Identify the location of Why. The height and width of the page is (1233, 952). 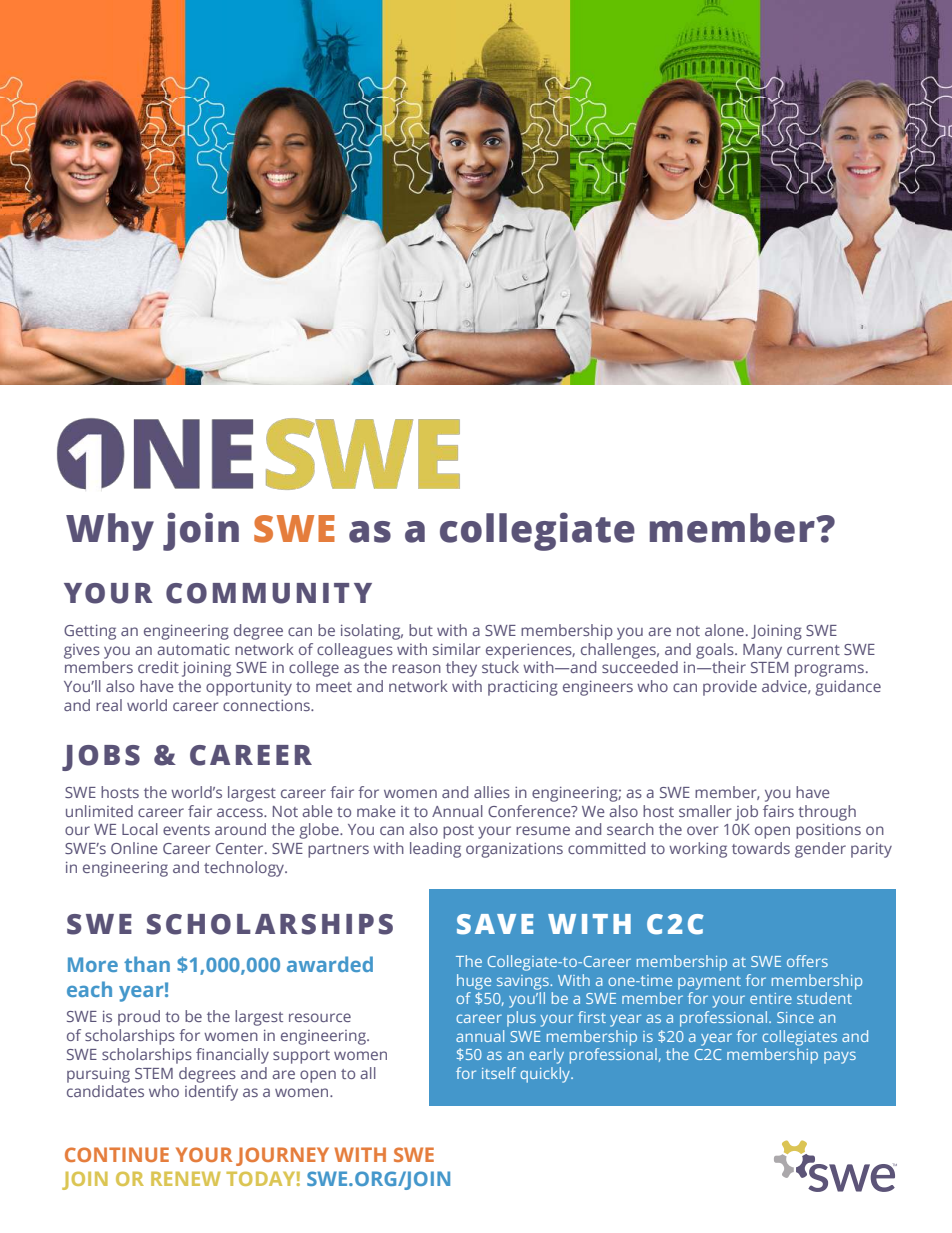
(110, 532).
